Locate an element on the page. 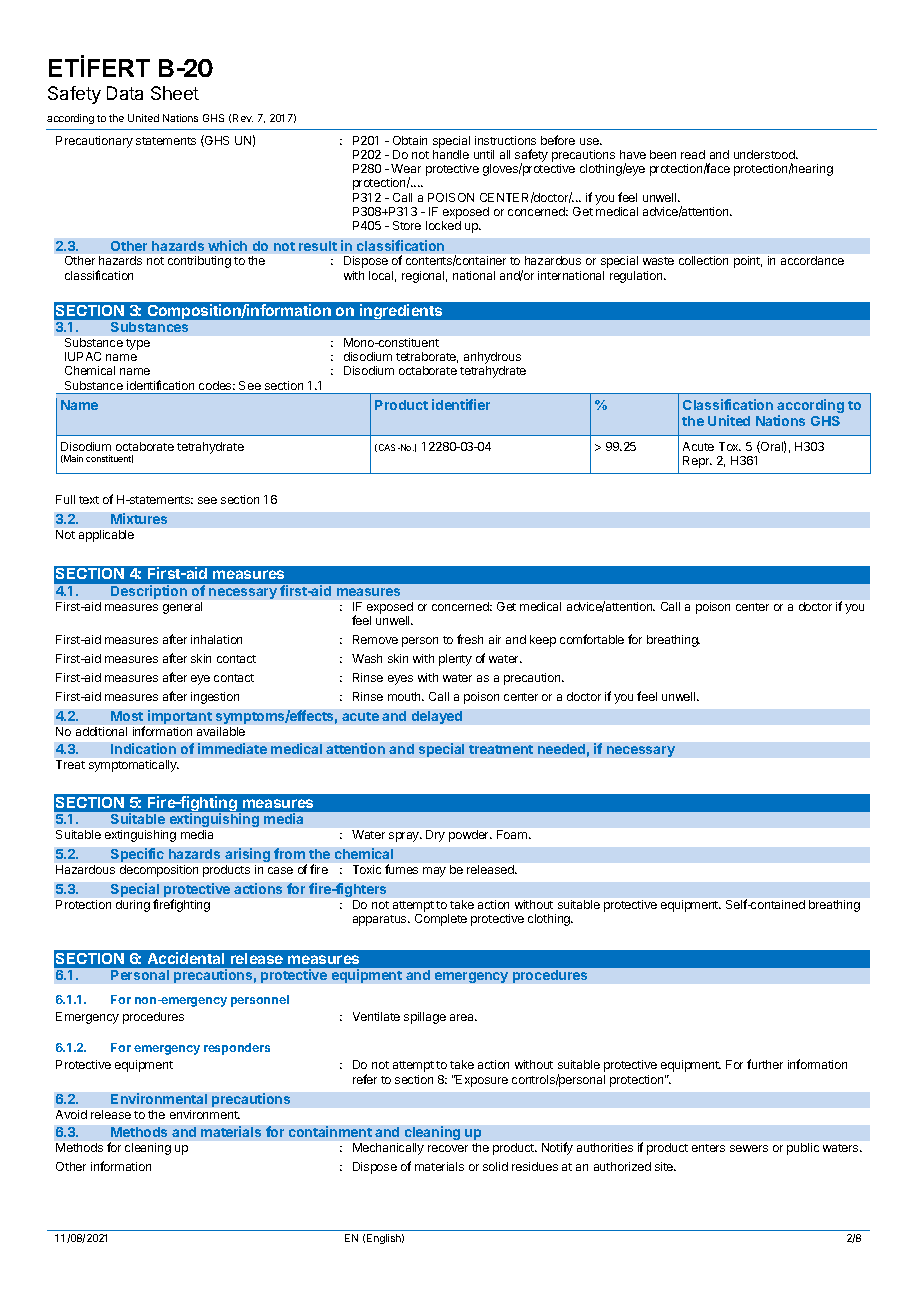  Avoid is located at coordinates (71, 1114).
